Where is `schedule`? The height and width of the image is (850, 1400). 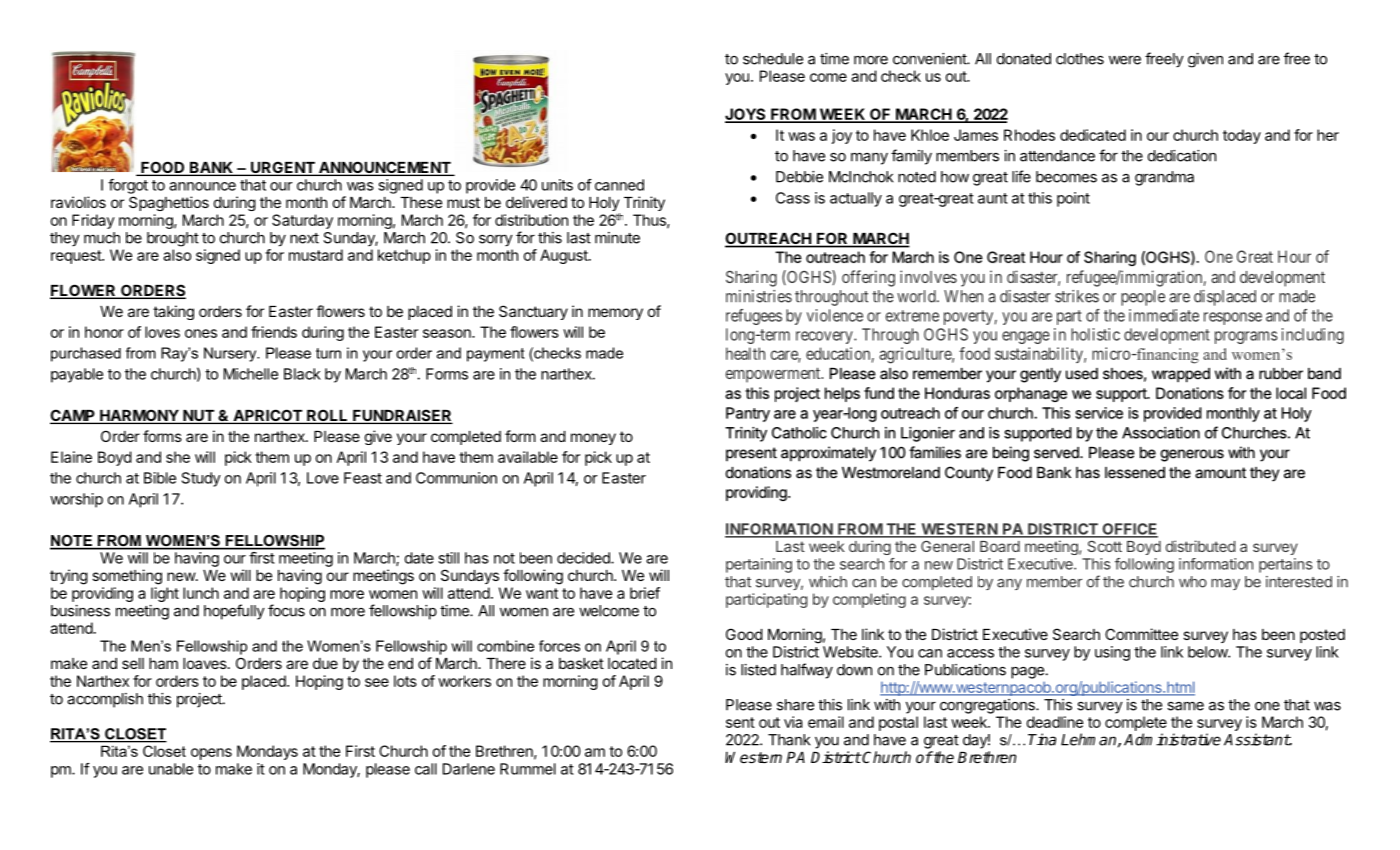 schedule is located at coordinates (773, 59).
